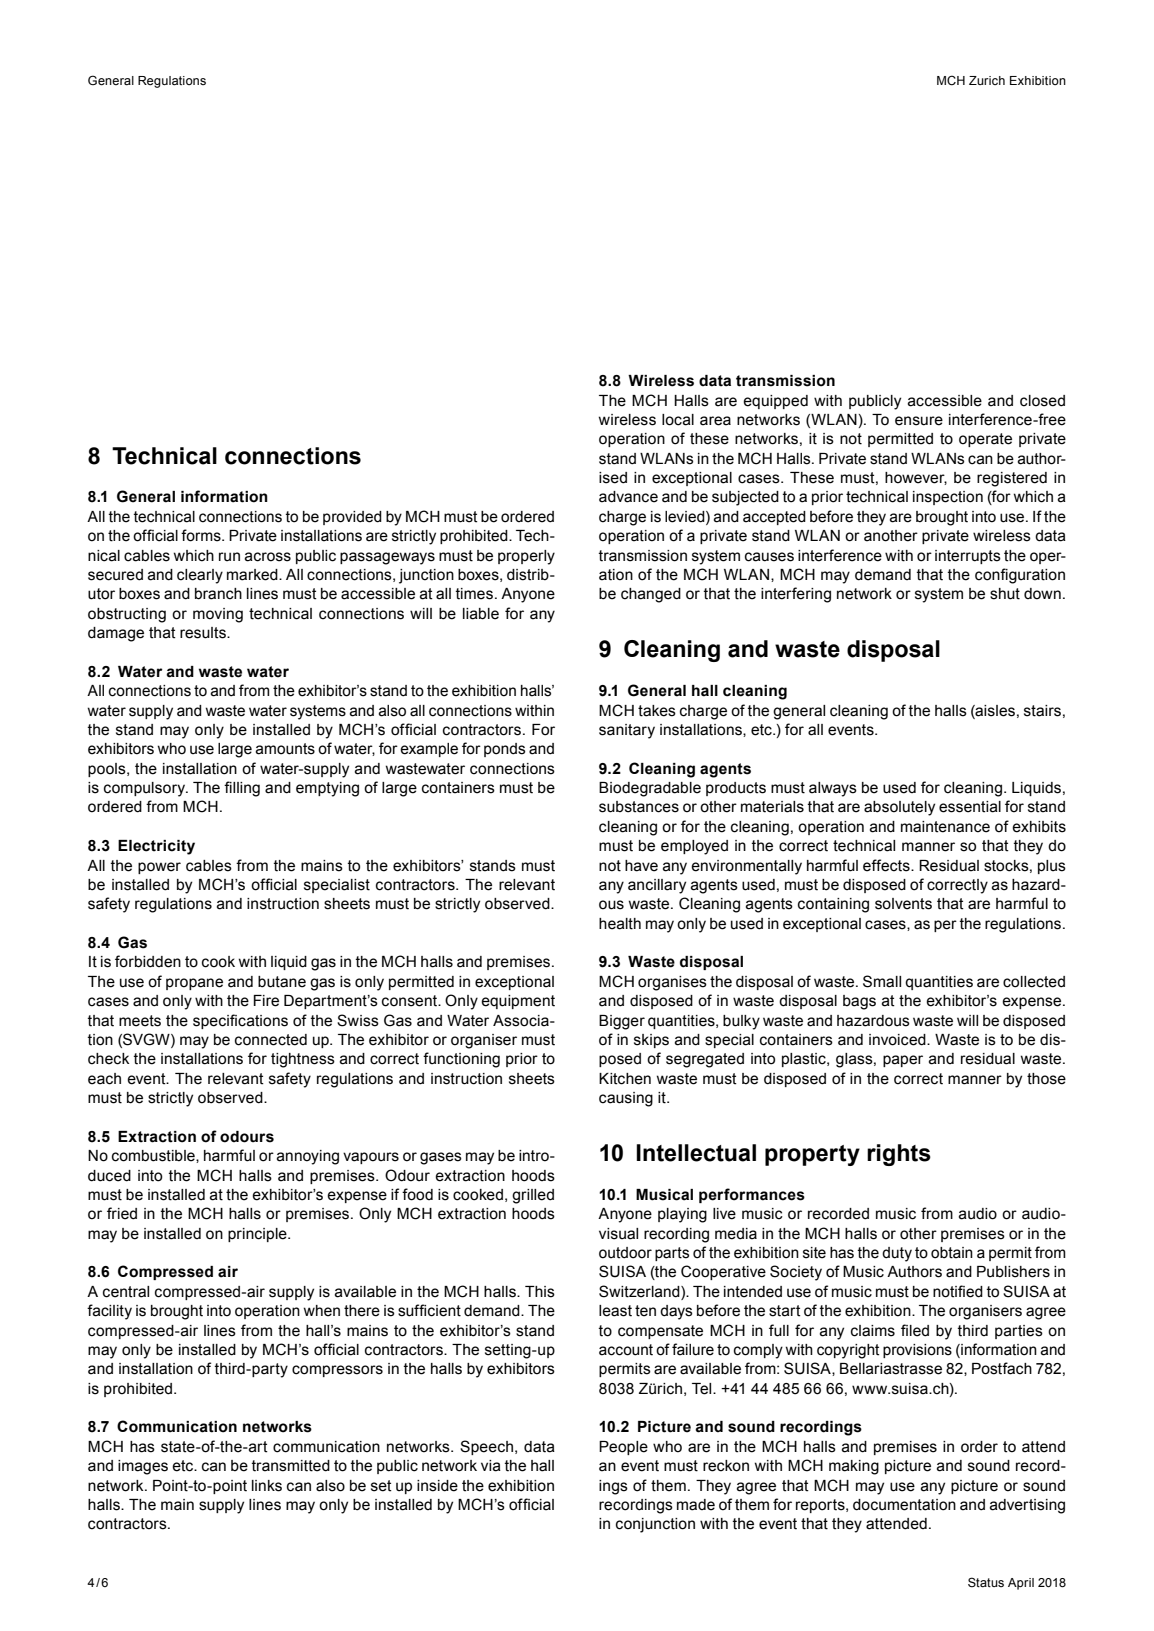 This screenshot has height=1631, width=1154. What do you see at coordinates (882, 981) in the screenshot?
I see `Small` at bounding box center [882, 981].
